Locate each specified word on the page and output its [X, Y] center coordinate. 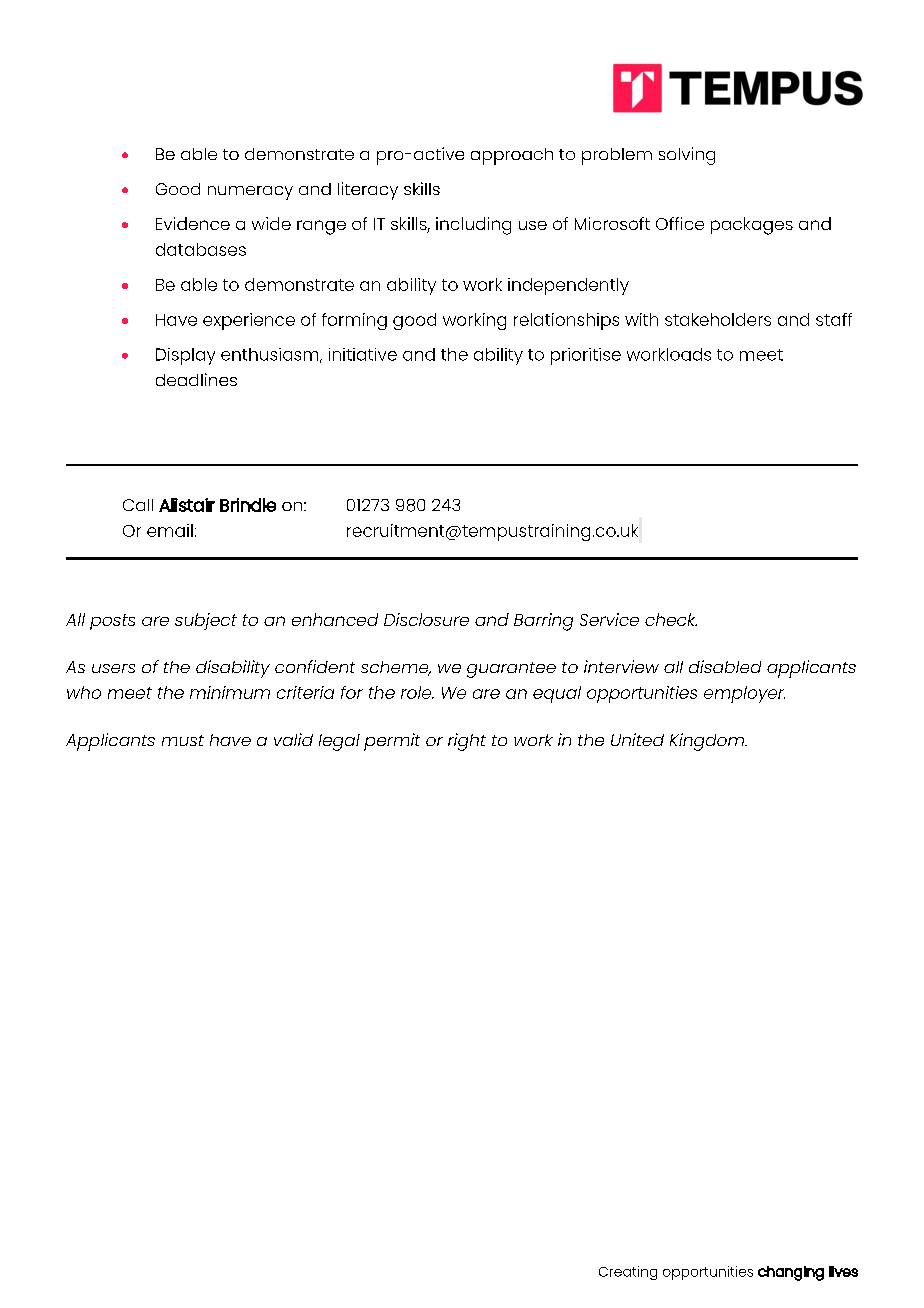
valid [293, 739]
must [183, 740]
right [467, 742]
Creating [628, 1273]
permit [392, 742]
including [473, 226]
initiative [363, 354]
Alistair [187, 505]
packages [752, 226]
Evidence [193, 223]
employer [744, 694]
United [637, 739]
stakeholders [718, 319]
